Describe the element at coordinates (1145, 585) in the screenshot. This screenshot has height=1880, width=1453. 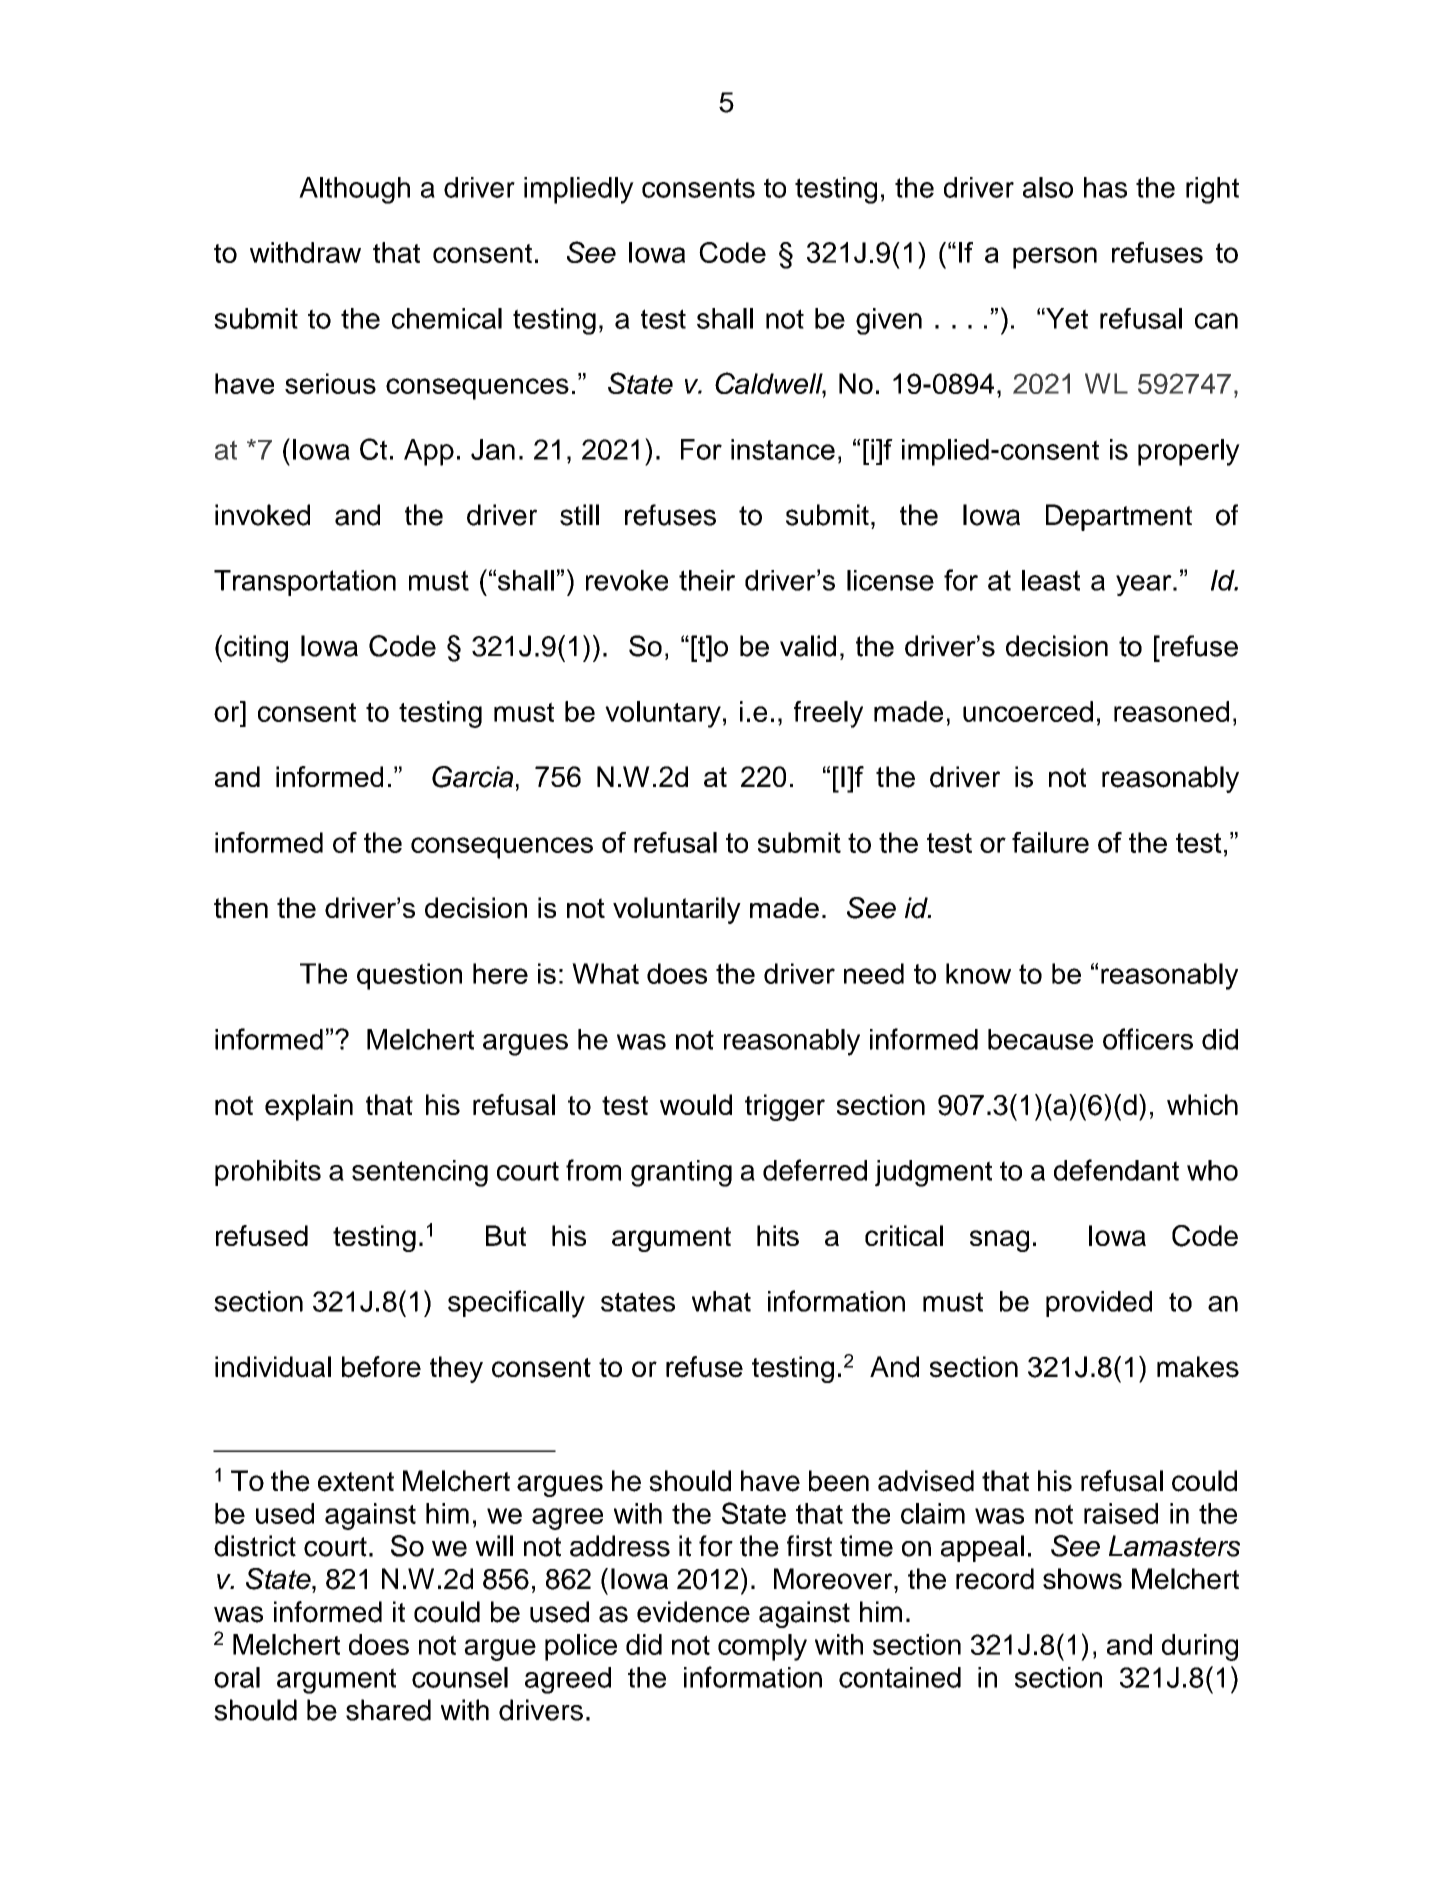
I see `year` at that location.
